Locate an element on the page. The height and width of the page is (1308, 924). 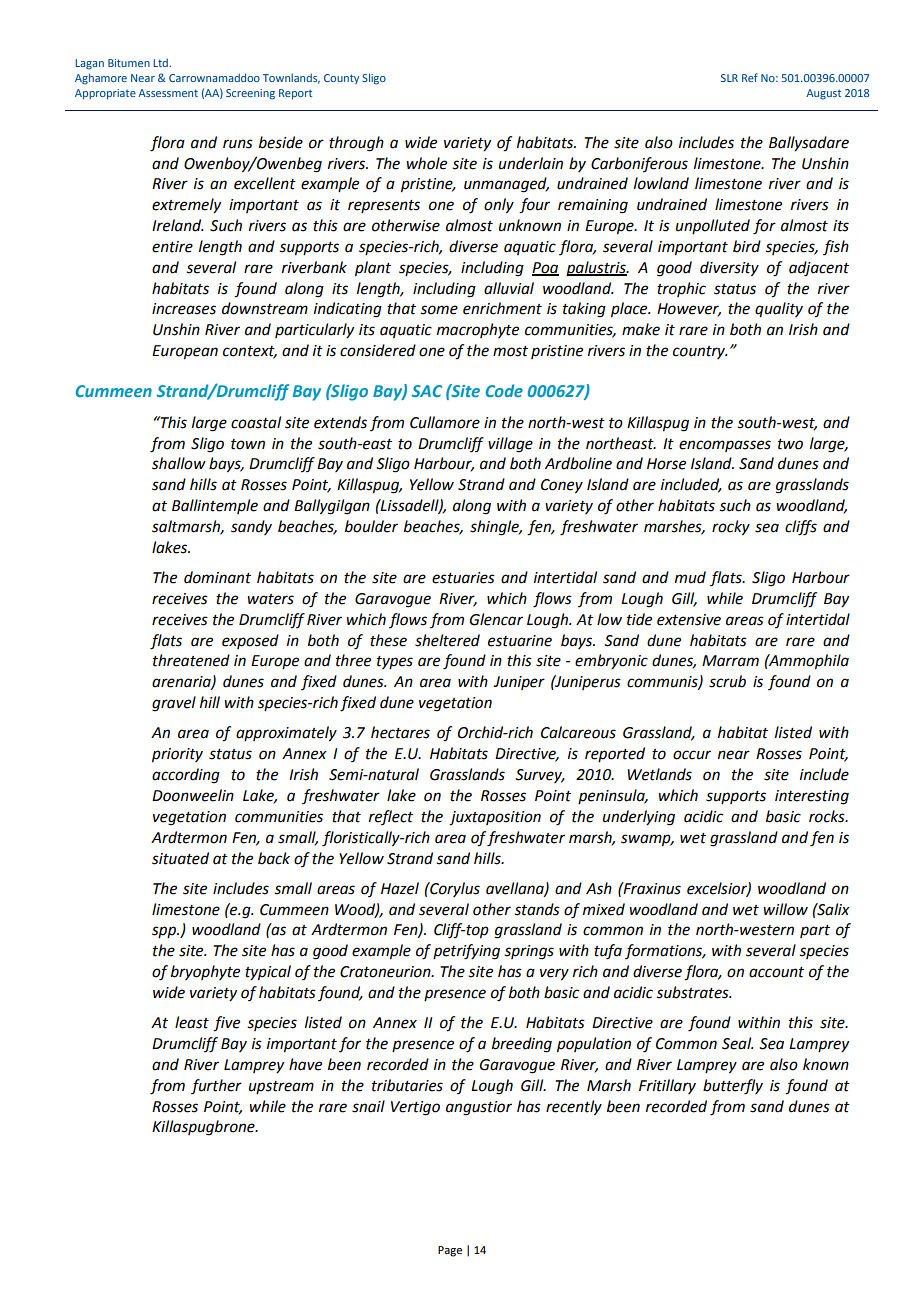
SLR is located at coordinates (729, 78).
